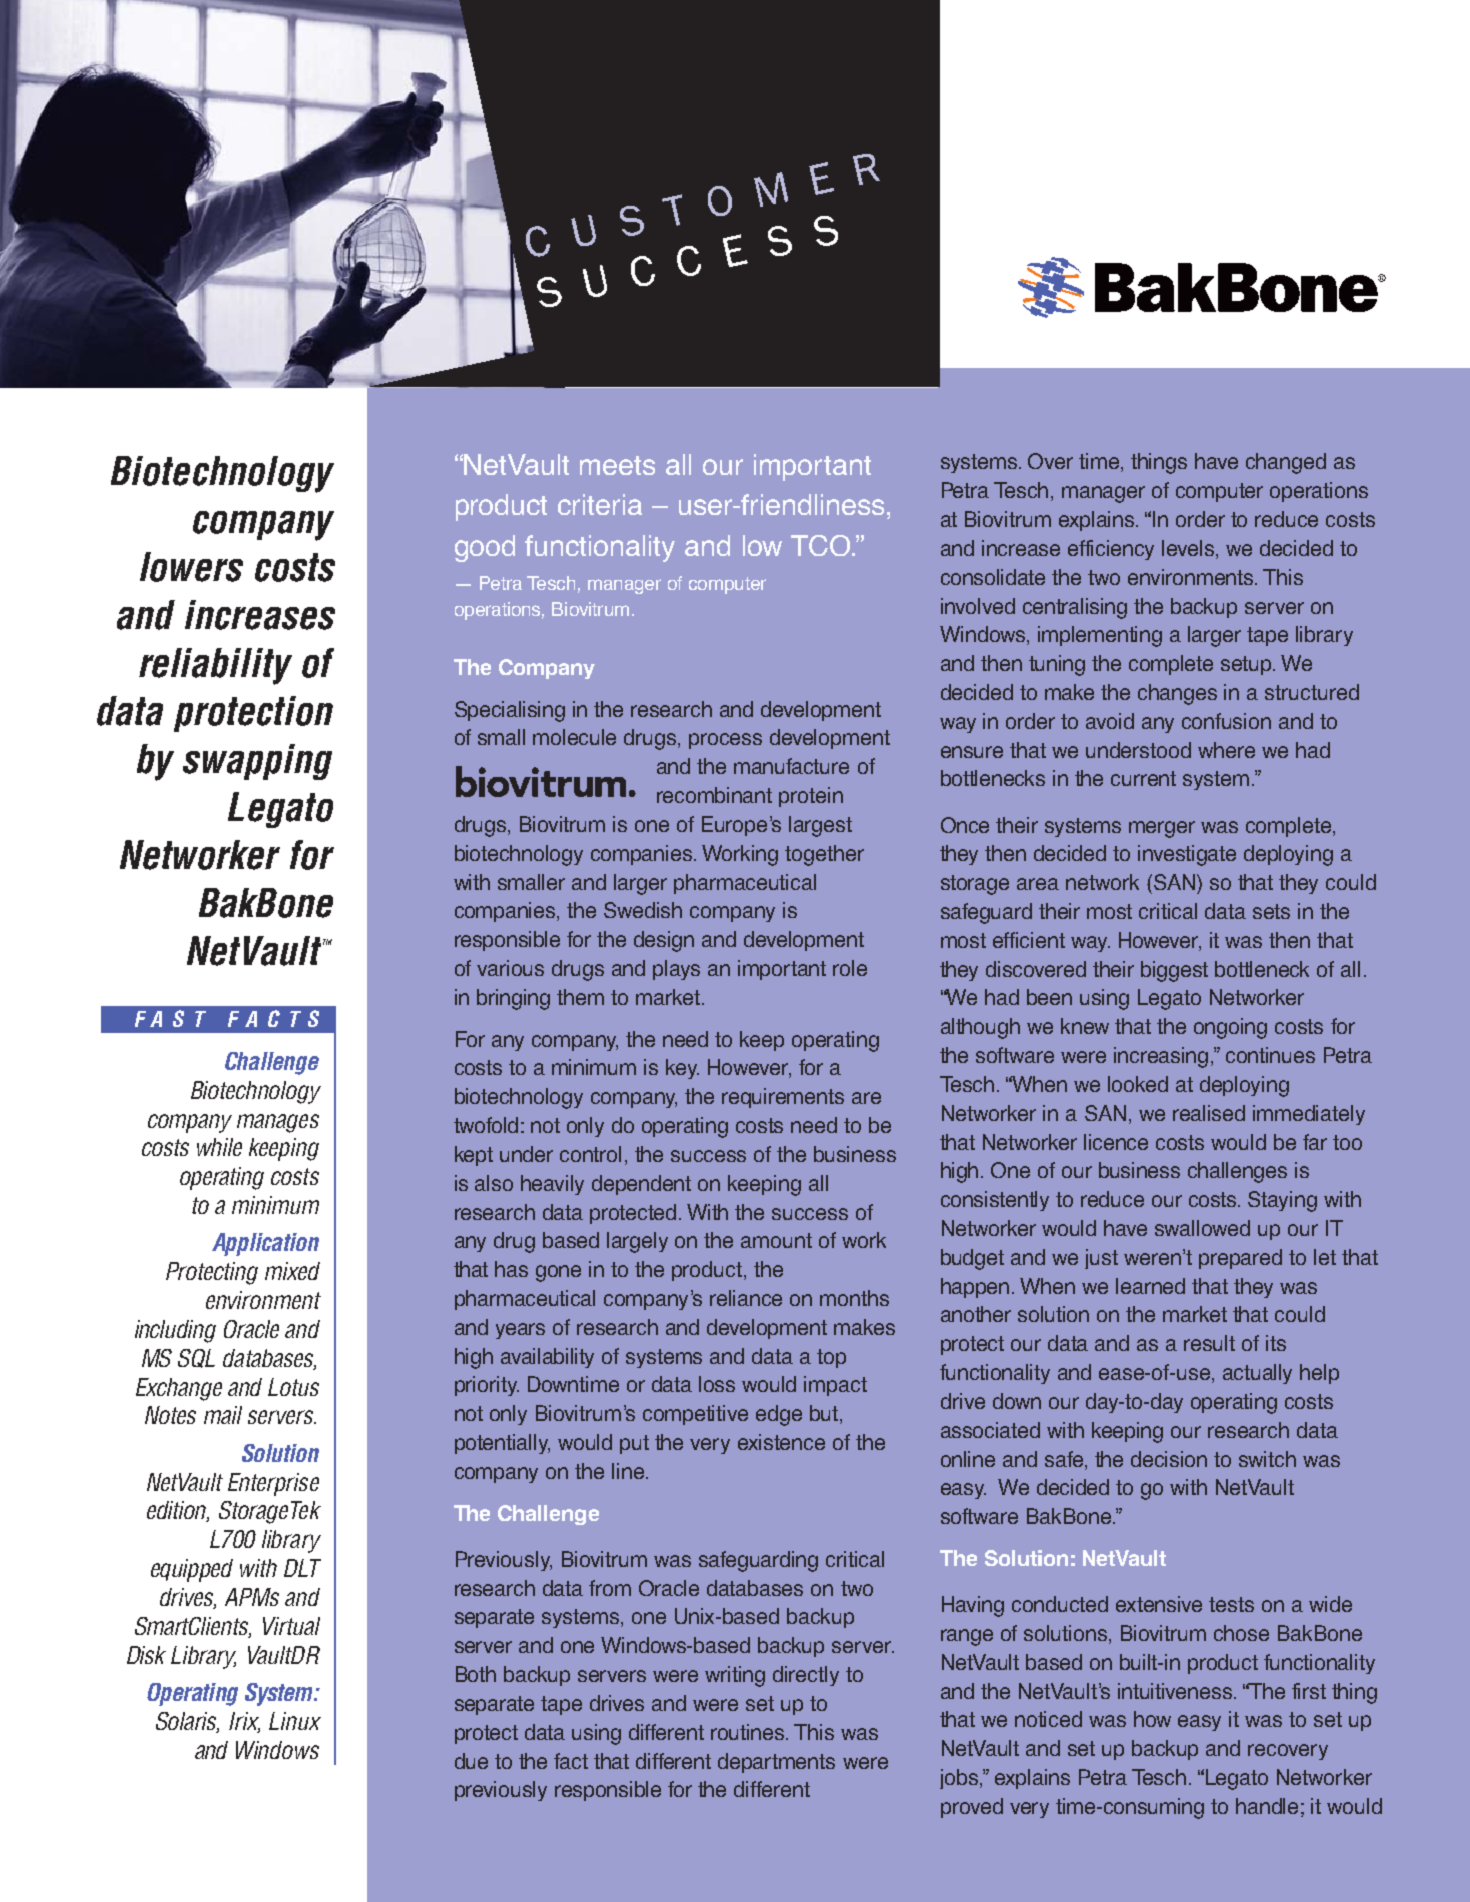 Image resolution: width=1470 pixels, height=1902 pixels. I want to click on levels, so click(1189, 549).
